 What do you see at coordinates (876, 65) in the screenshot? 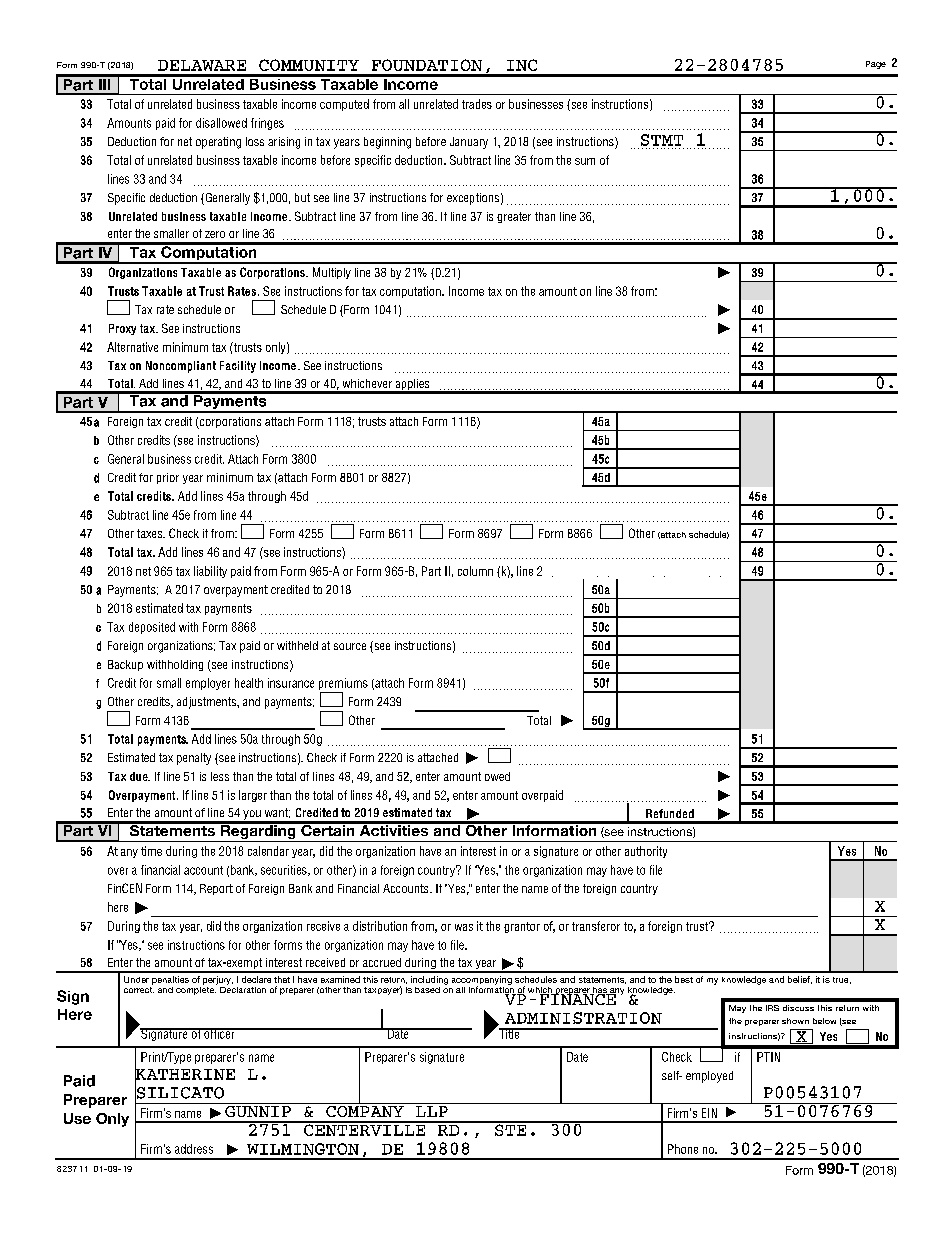
I see `Page` at bounding box center [876, 65].
